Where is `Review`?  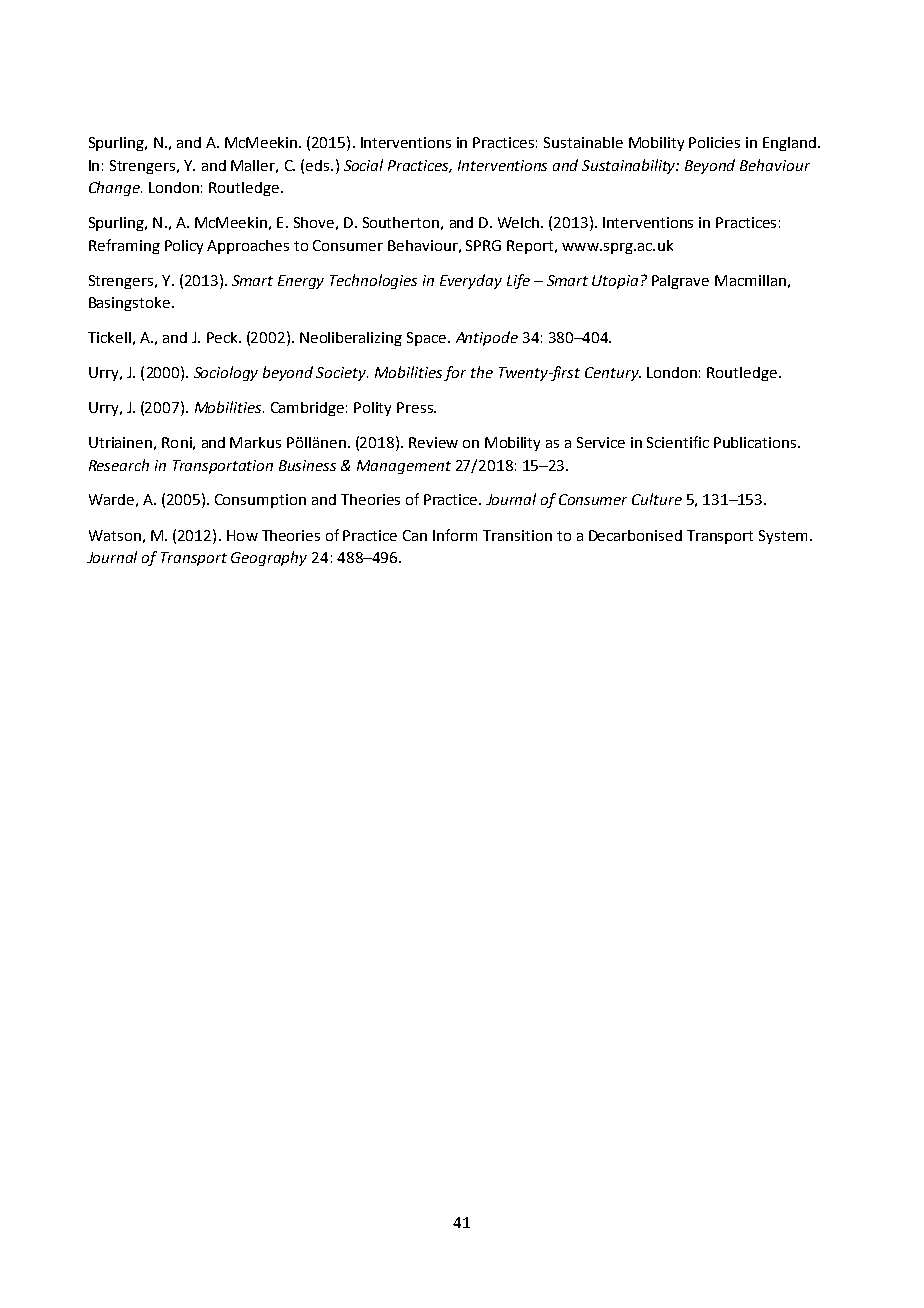
Review is located at coordinates (433, 442).
